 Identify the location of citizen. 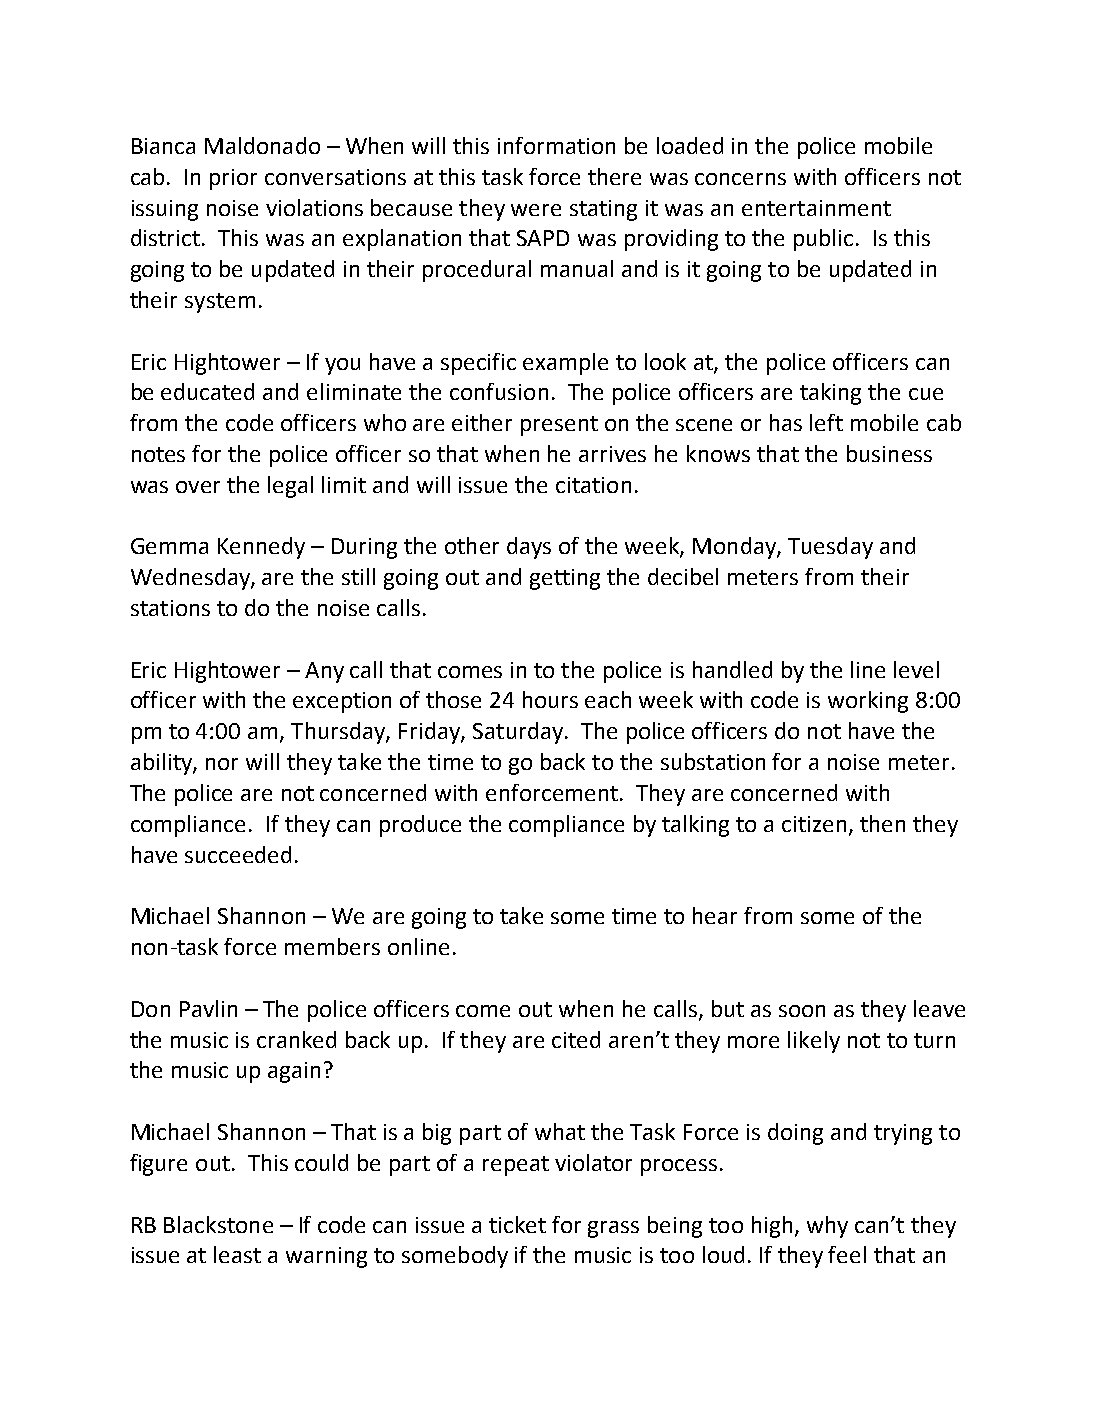
(814, 824).
